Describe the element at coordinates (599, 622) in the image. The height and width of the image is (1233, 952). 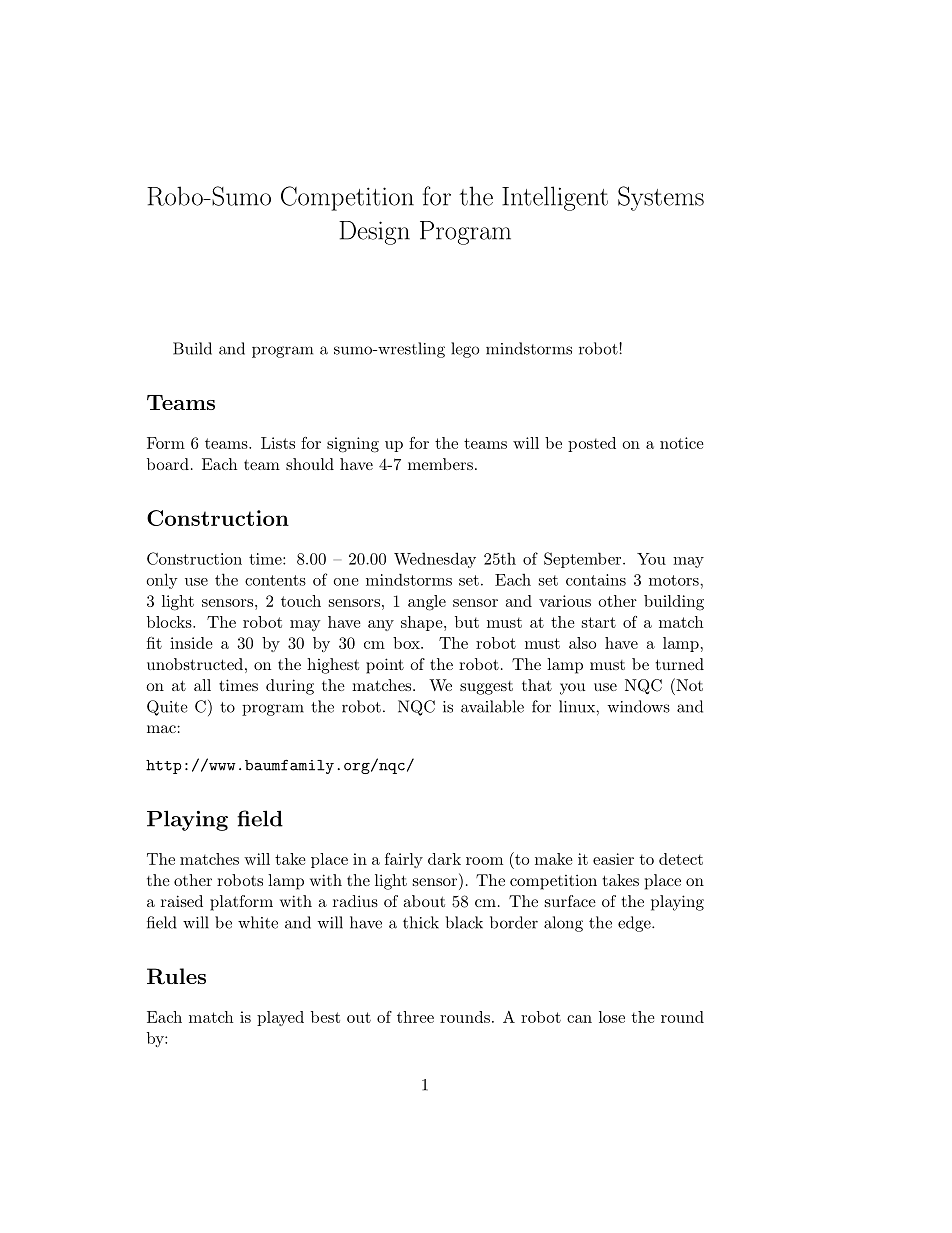
I see `start` at that location.
